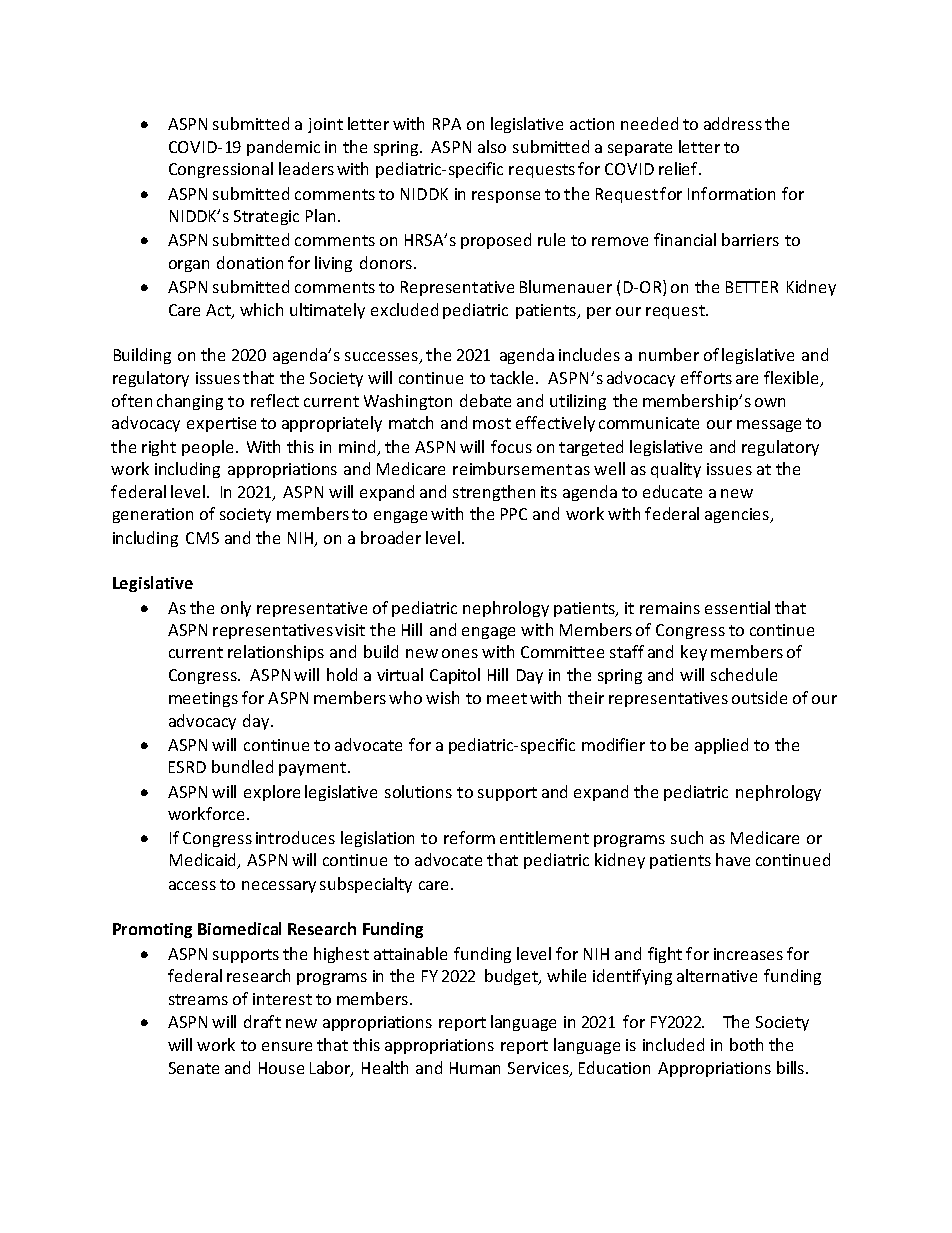  I want to click on also, so click(492, 146).
